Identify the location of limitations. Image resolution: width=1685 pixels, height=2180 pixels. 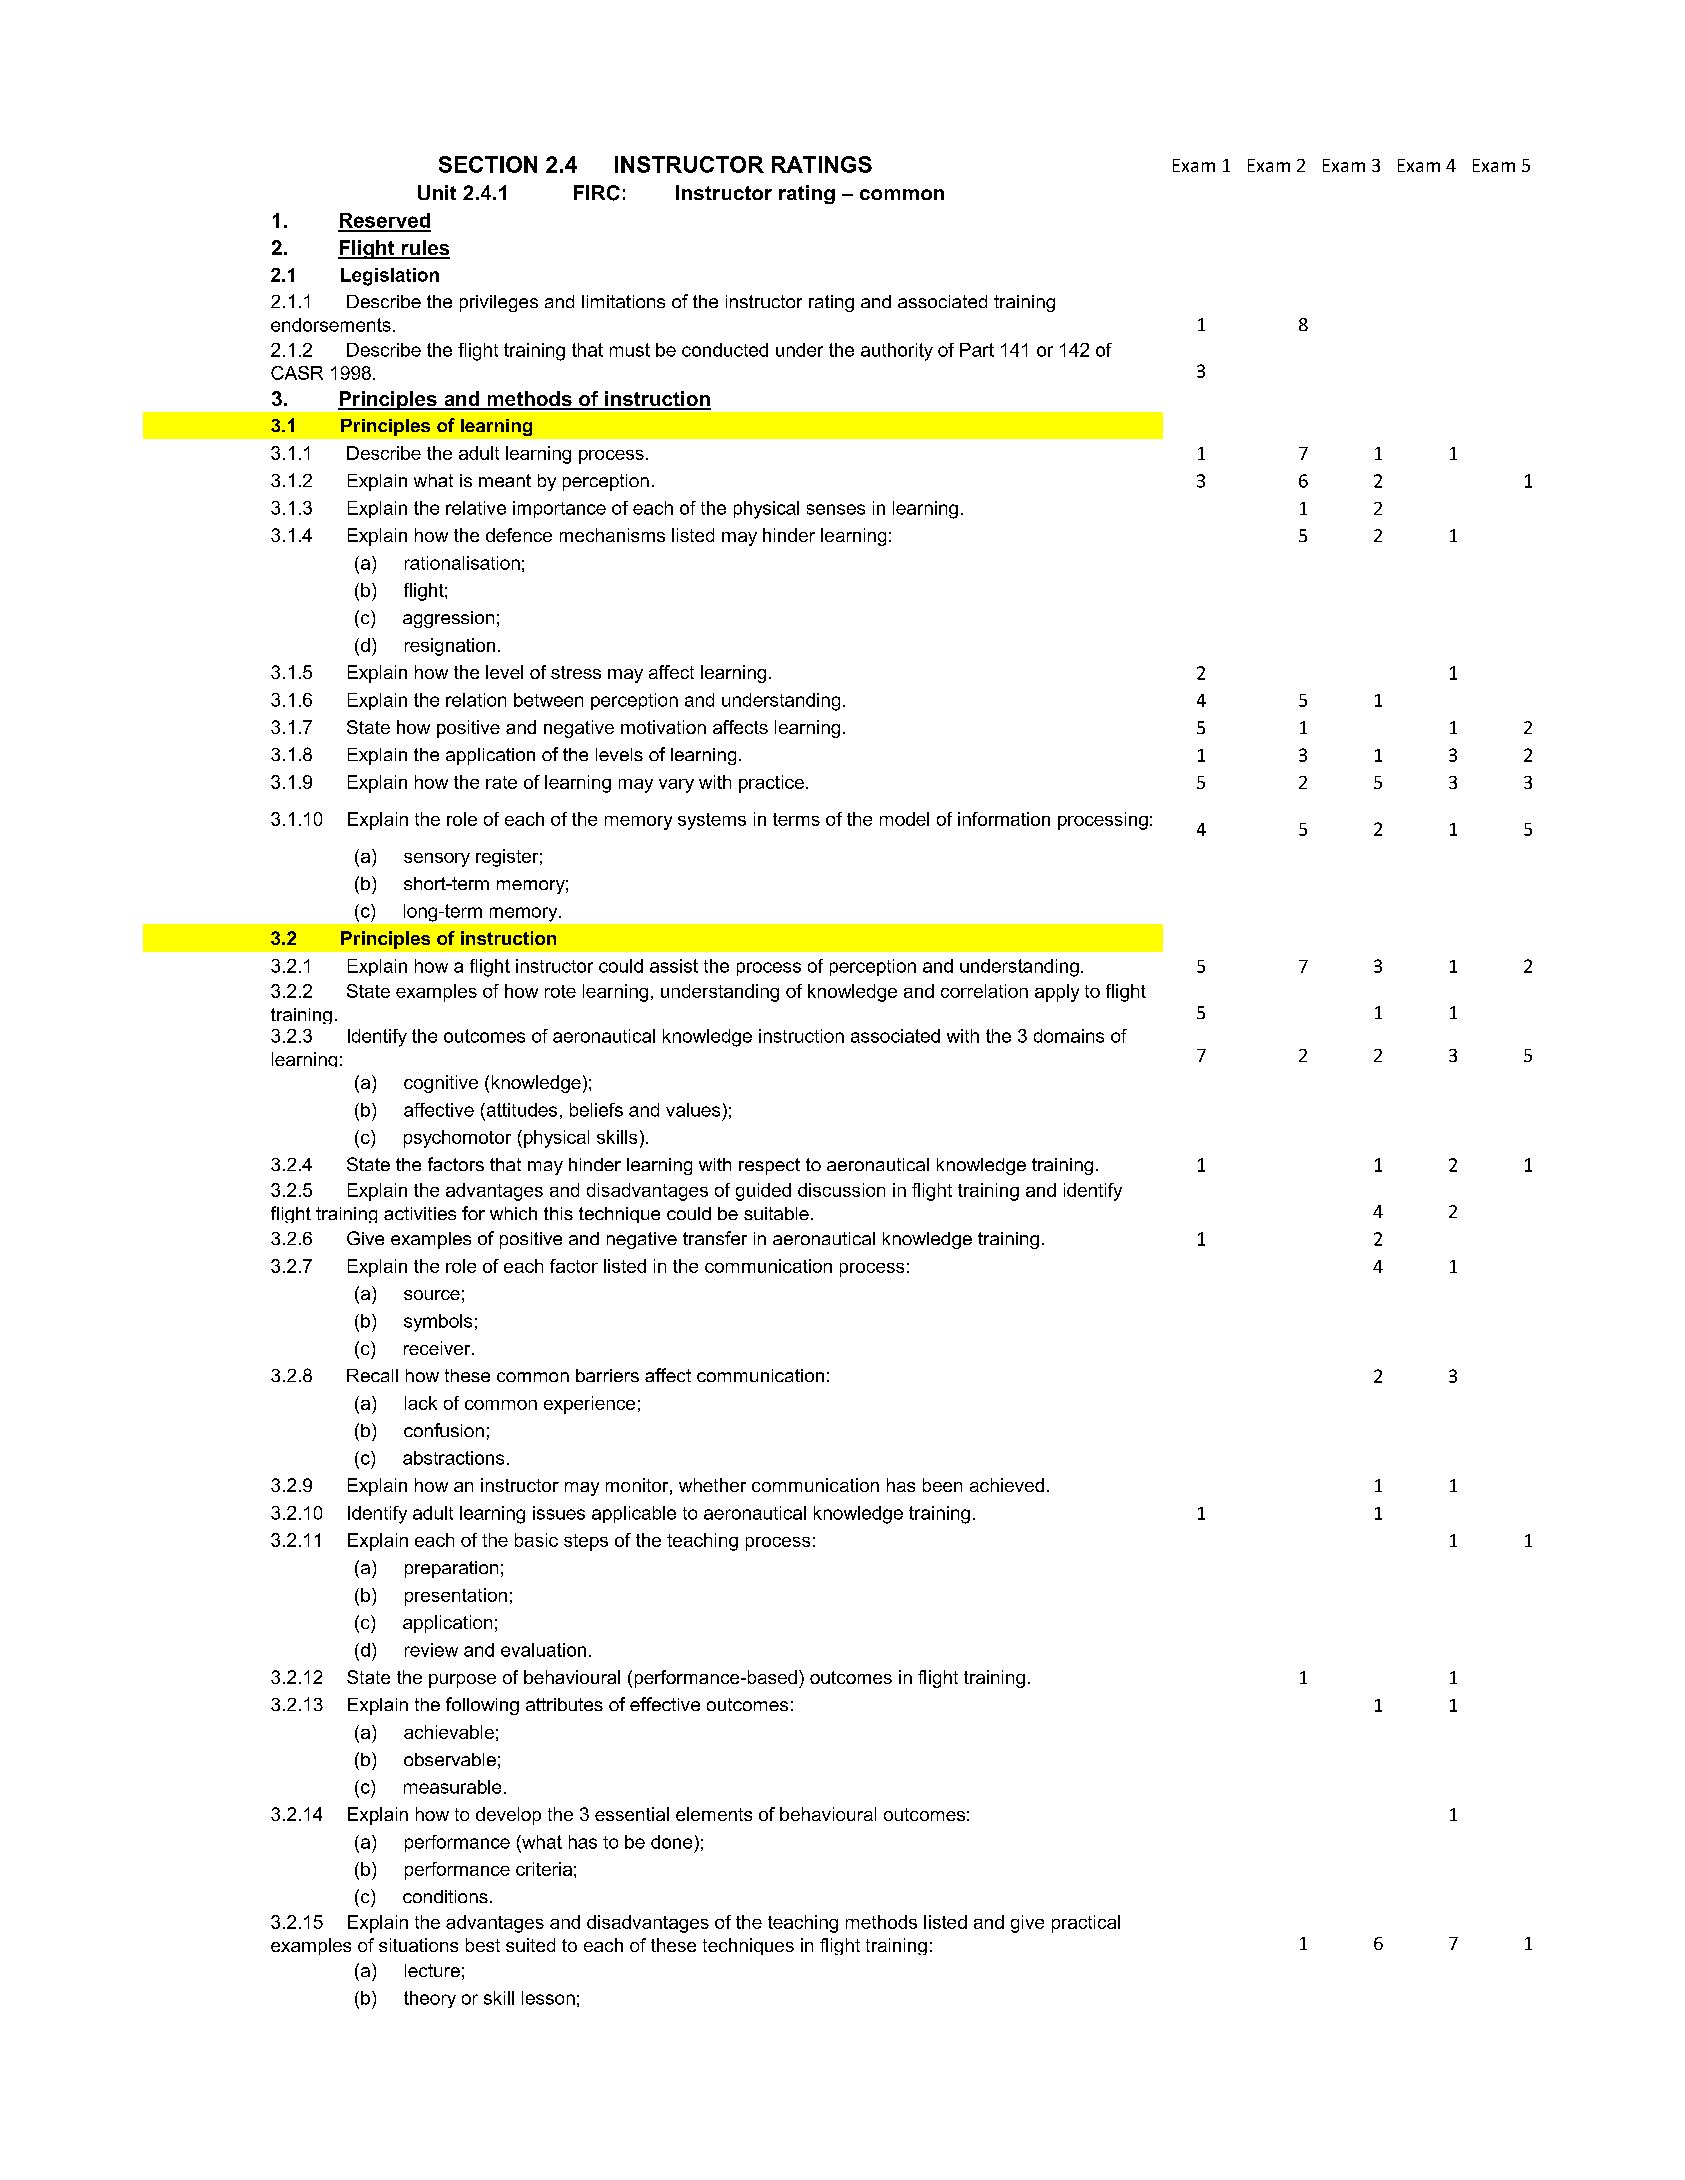
(623, 301).
